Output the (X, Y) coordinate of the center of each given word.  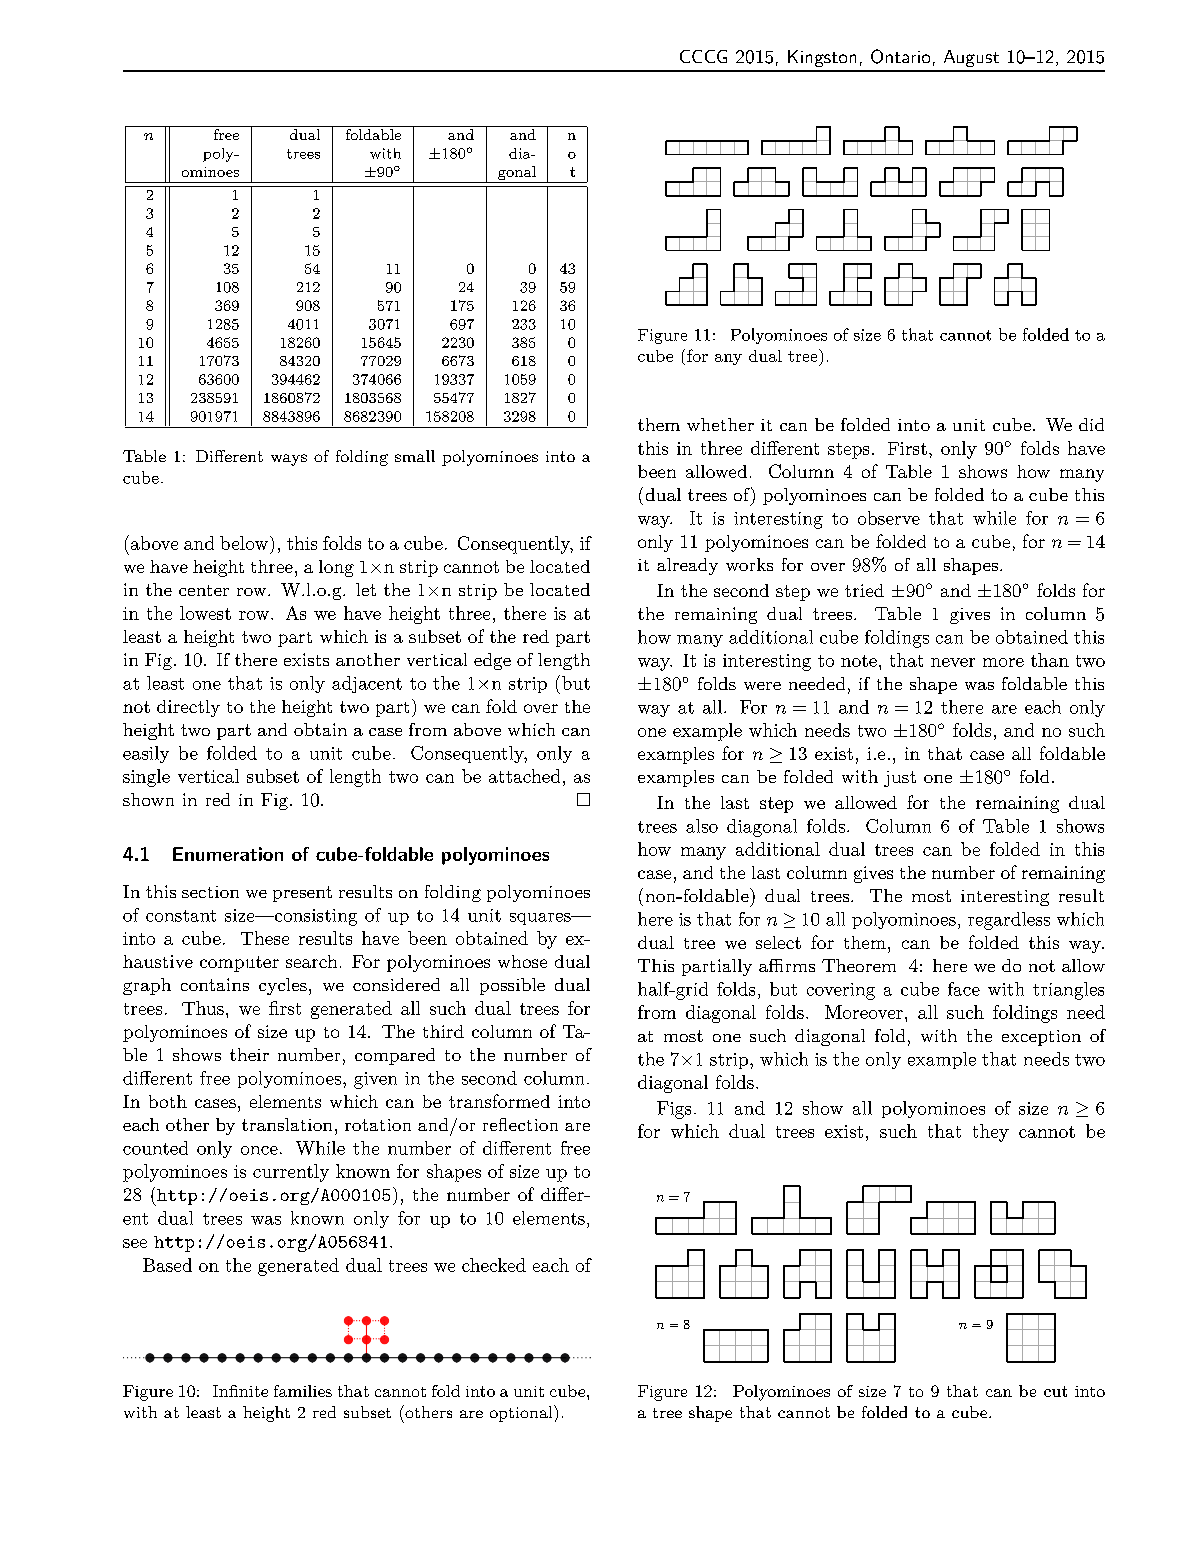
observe (889, 518)
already (687, 566)
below (244, 543)
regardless (1009, 921)
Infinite (240, 1391)
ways (289, 460)
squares (541, 919)
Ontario (900, 56)
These (265, 938)
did (1091, 424)
